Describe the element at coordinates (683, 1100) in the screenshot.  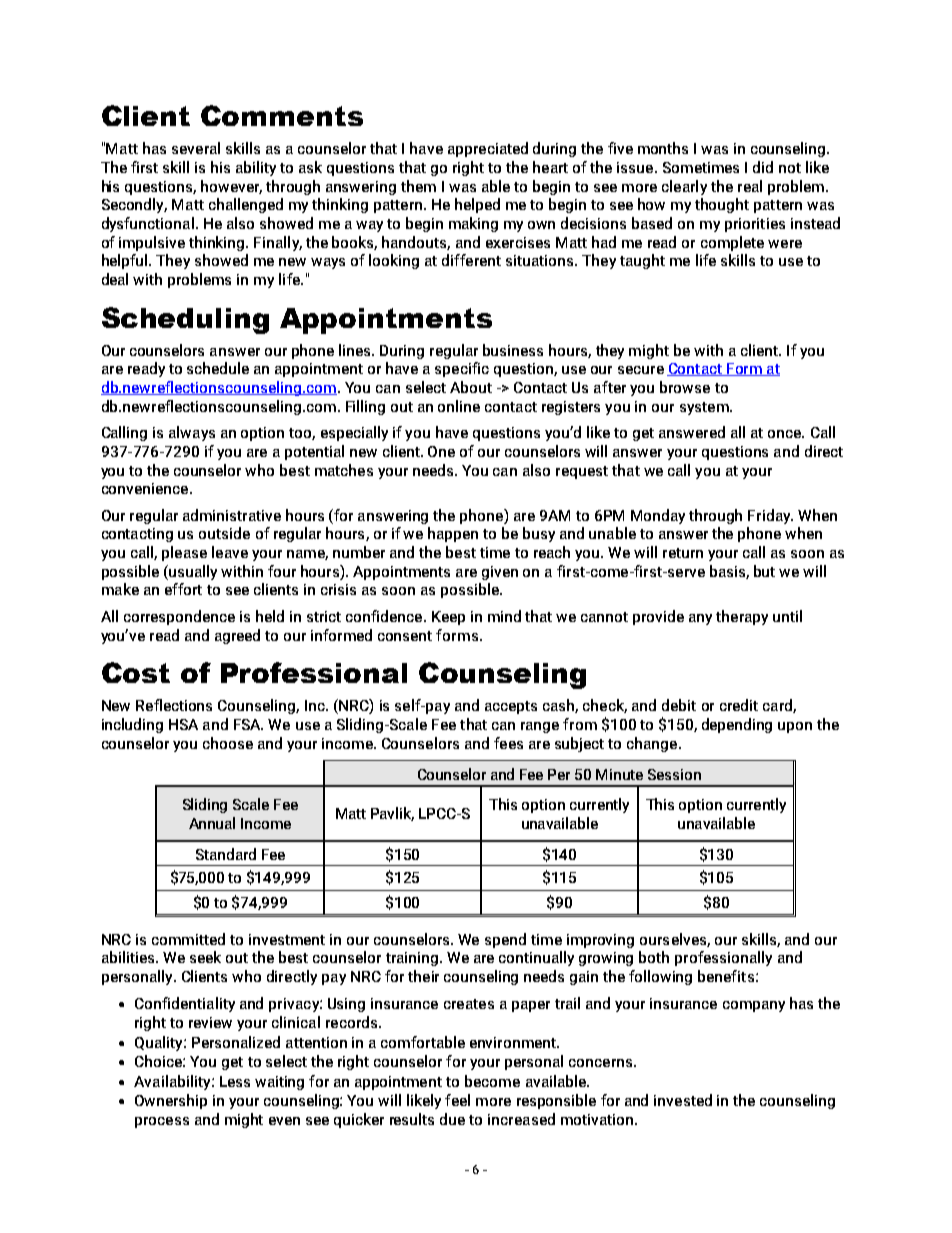
I see `invested` at that location.
